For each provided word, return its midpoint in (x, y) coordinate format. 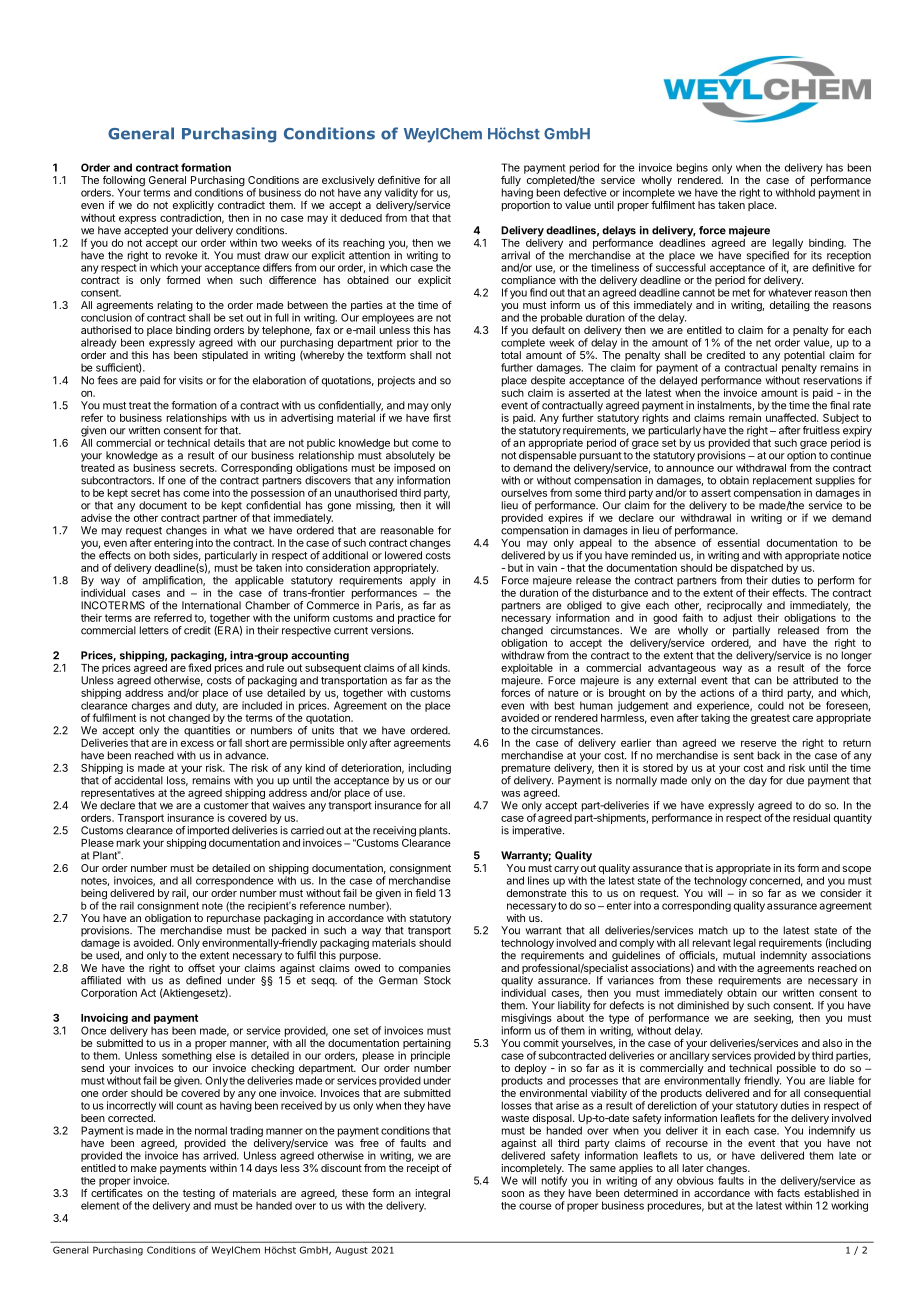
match (713, 930)
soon (513, 1194)
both (159, 555)
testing (199, 1194)
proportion (526, 206)
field (425, 893)
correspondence (235, 881)
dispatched (757, 568)
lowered (403, 555)
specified (768, 257)
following (124, 182)
